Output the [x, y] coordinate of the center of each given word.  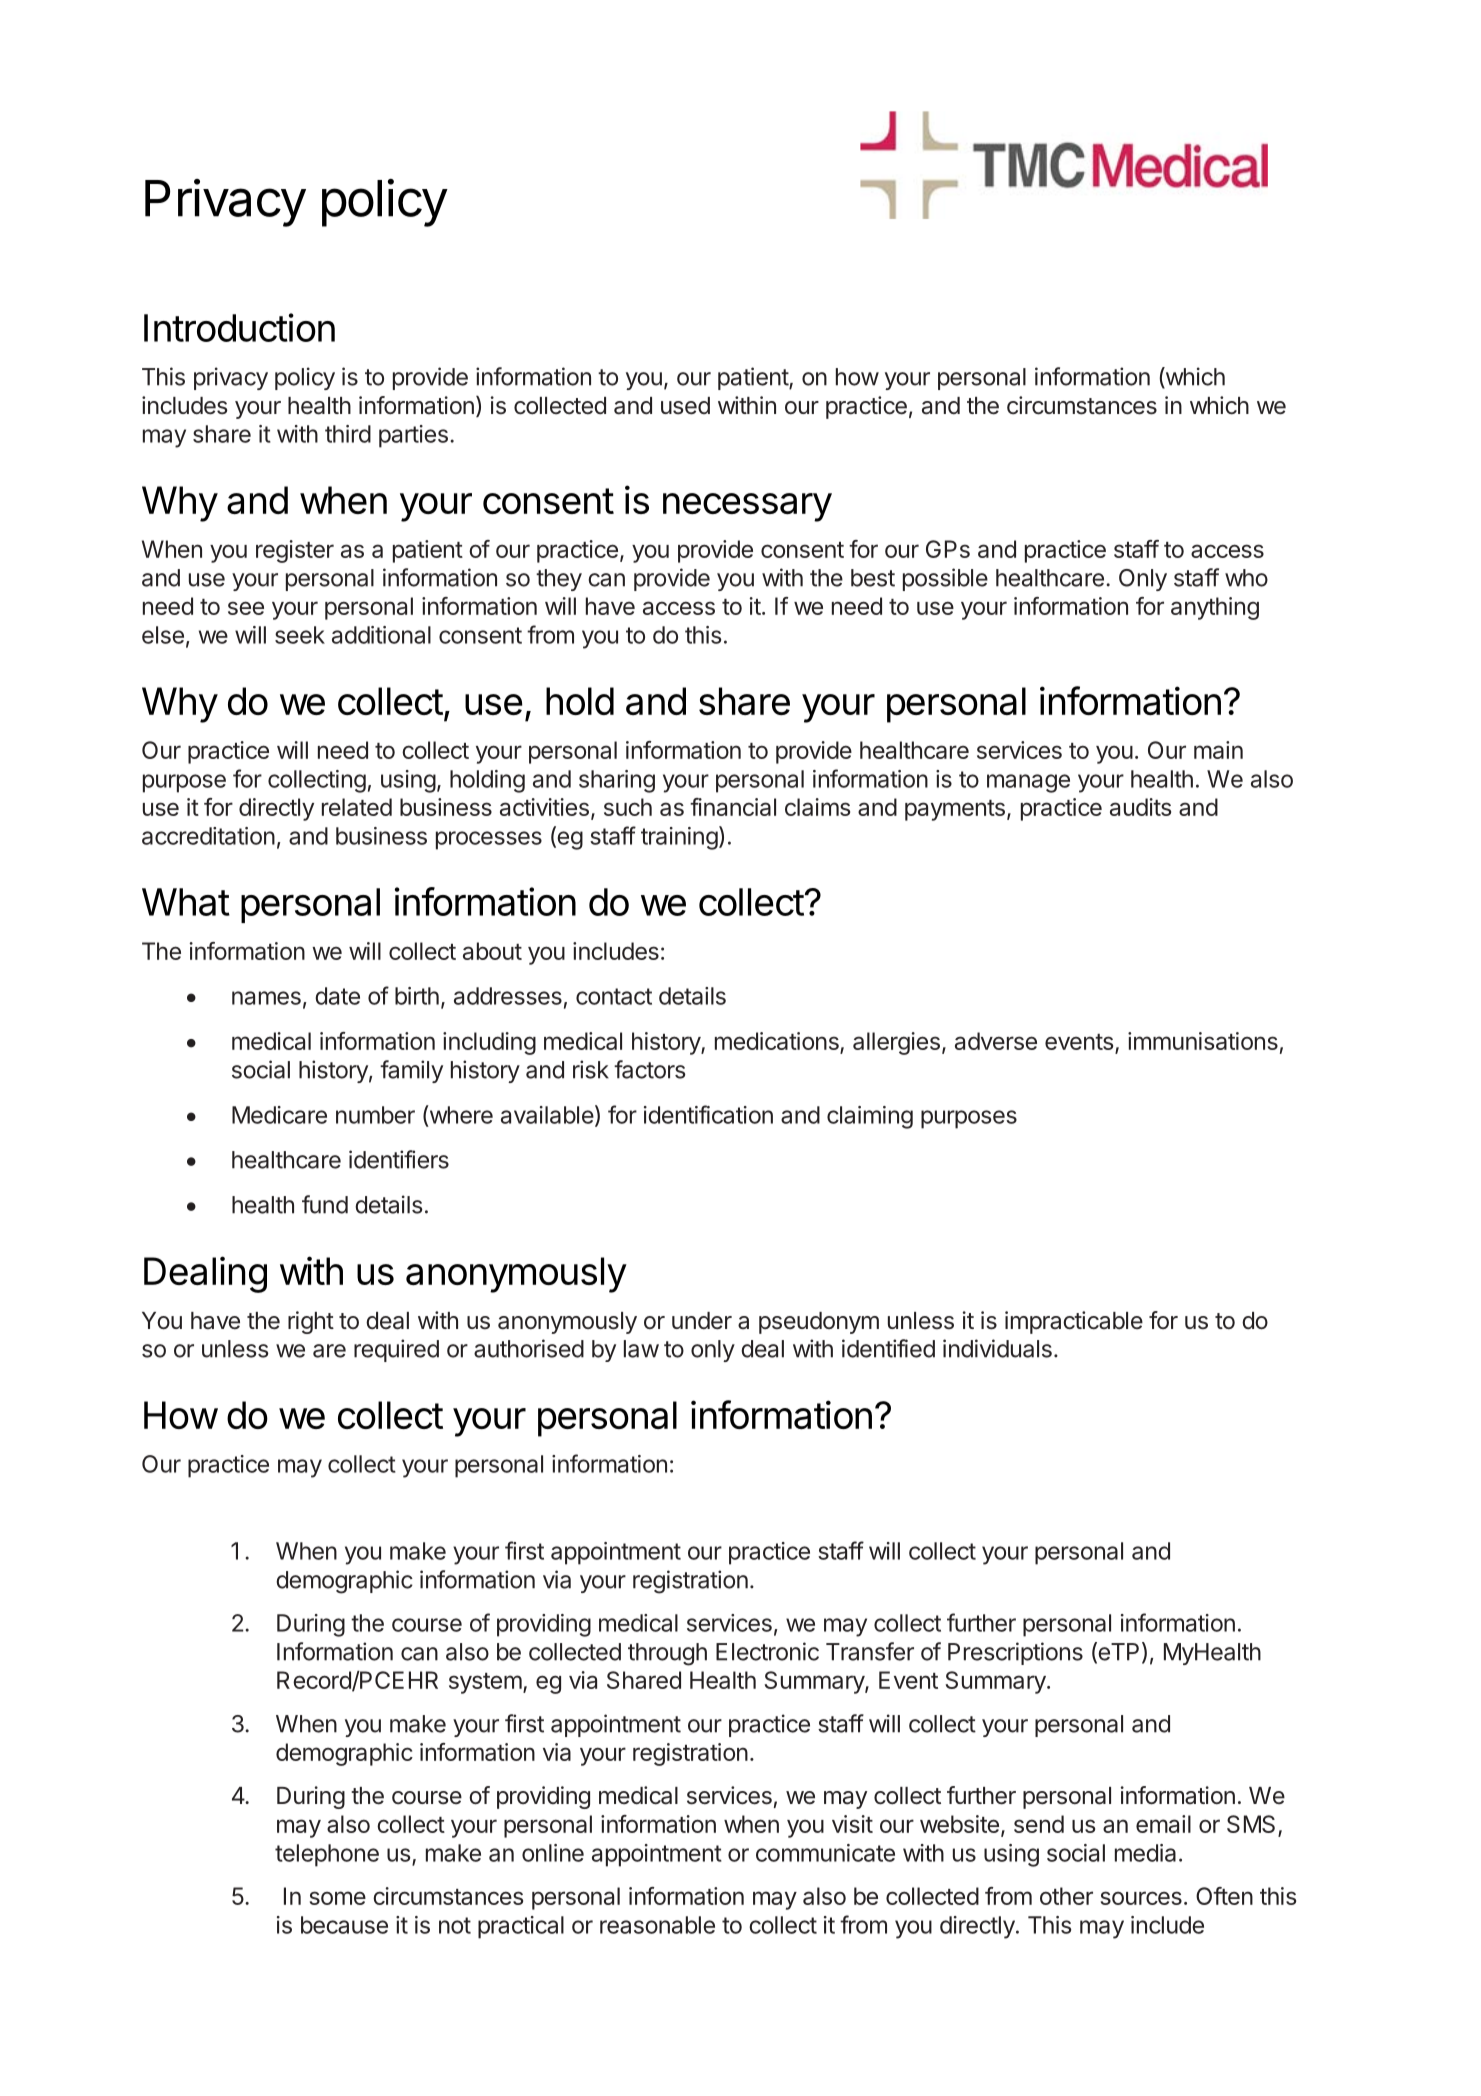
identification [708, 1114]
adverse [996, 1041]
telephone [327, 1855]
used [685, 406]
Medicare [279, 1115]
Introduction [239, 327]
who [1246, 578]
